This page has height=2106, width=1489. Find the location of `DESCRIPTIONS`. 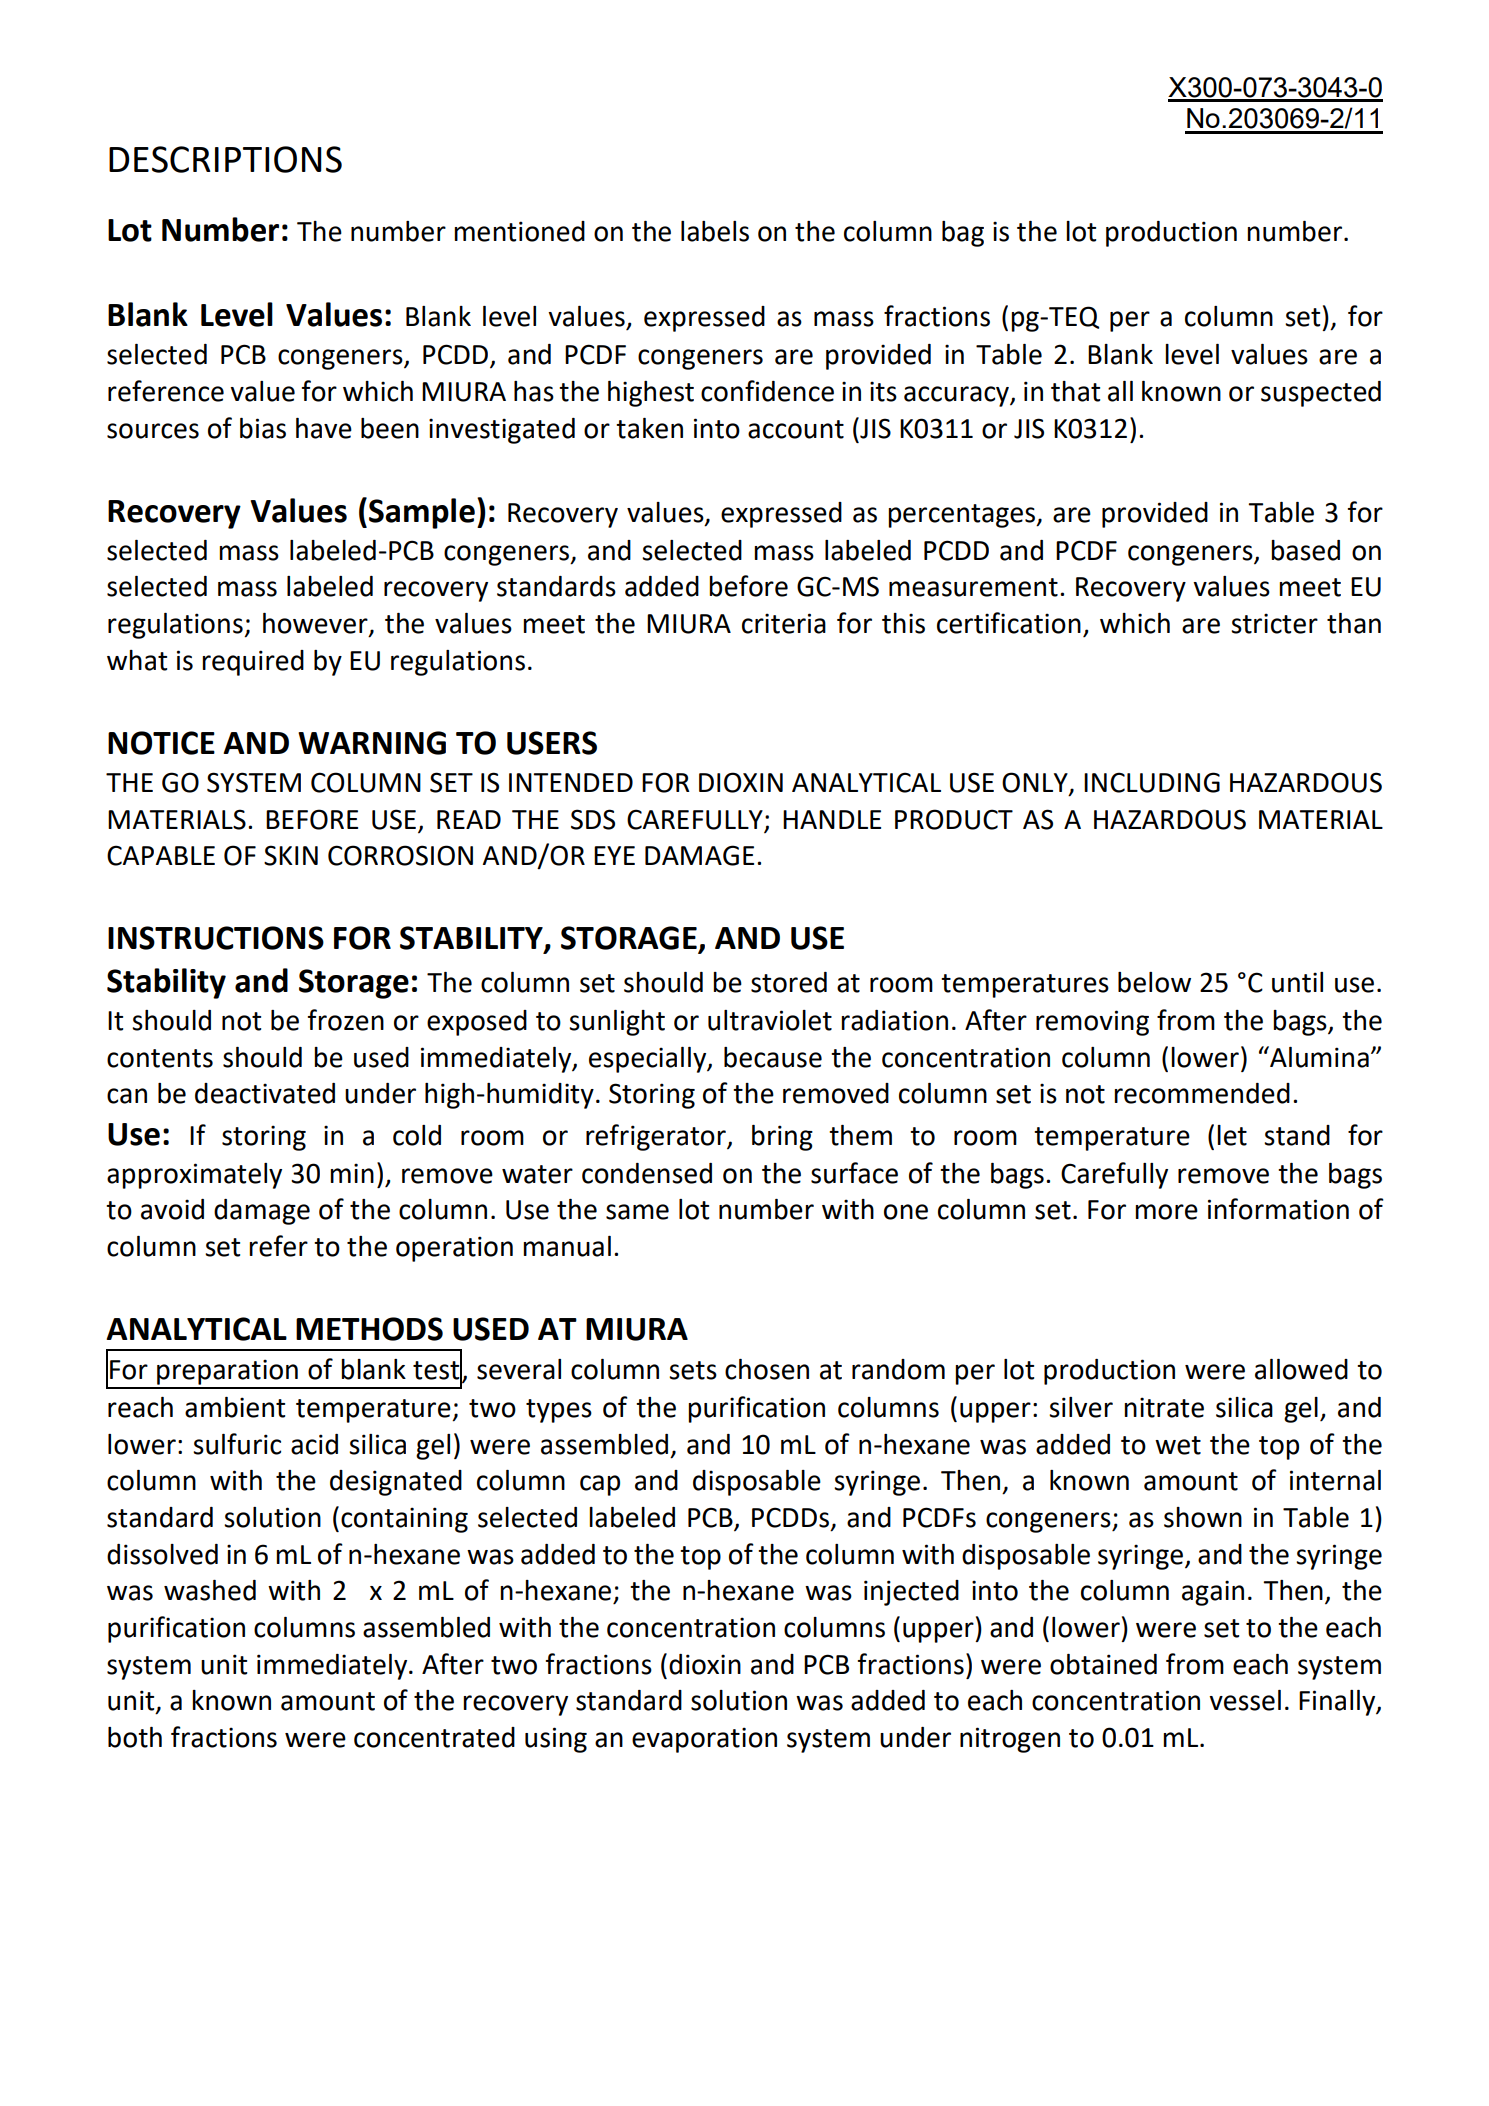

DESCRIPTIONS is located at coordinates (225, 159).
